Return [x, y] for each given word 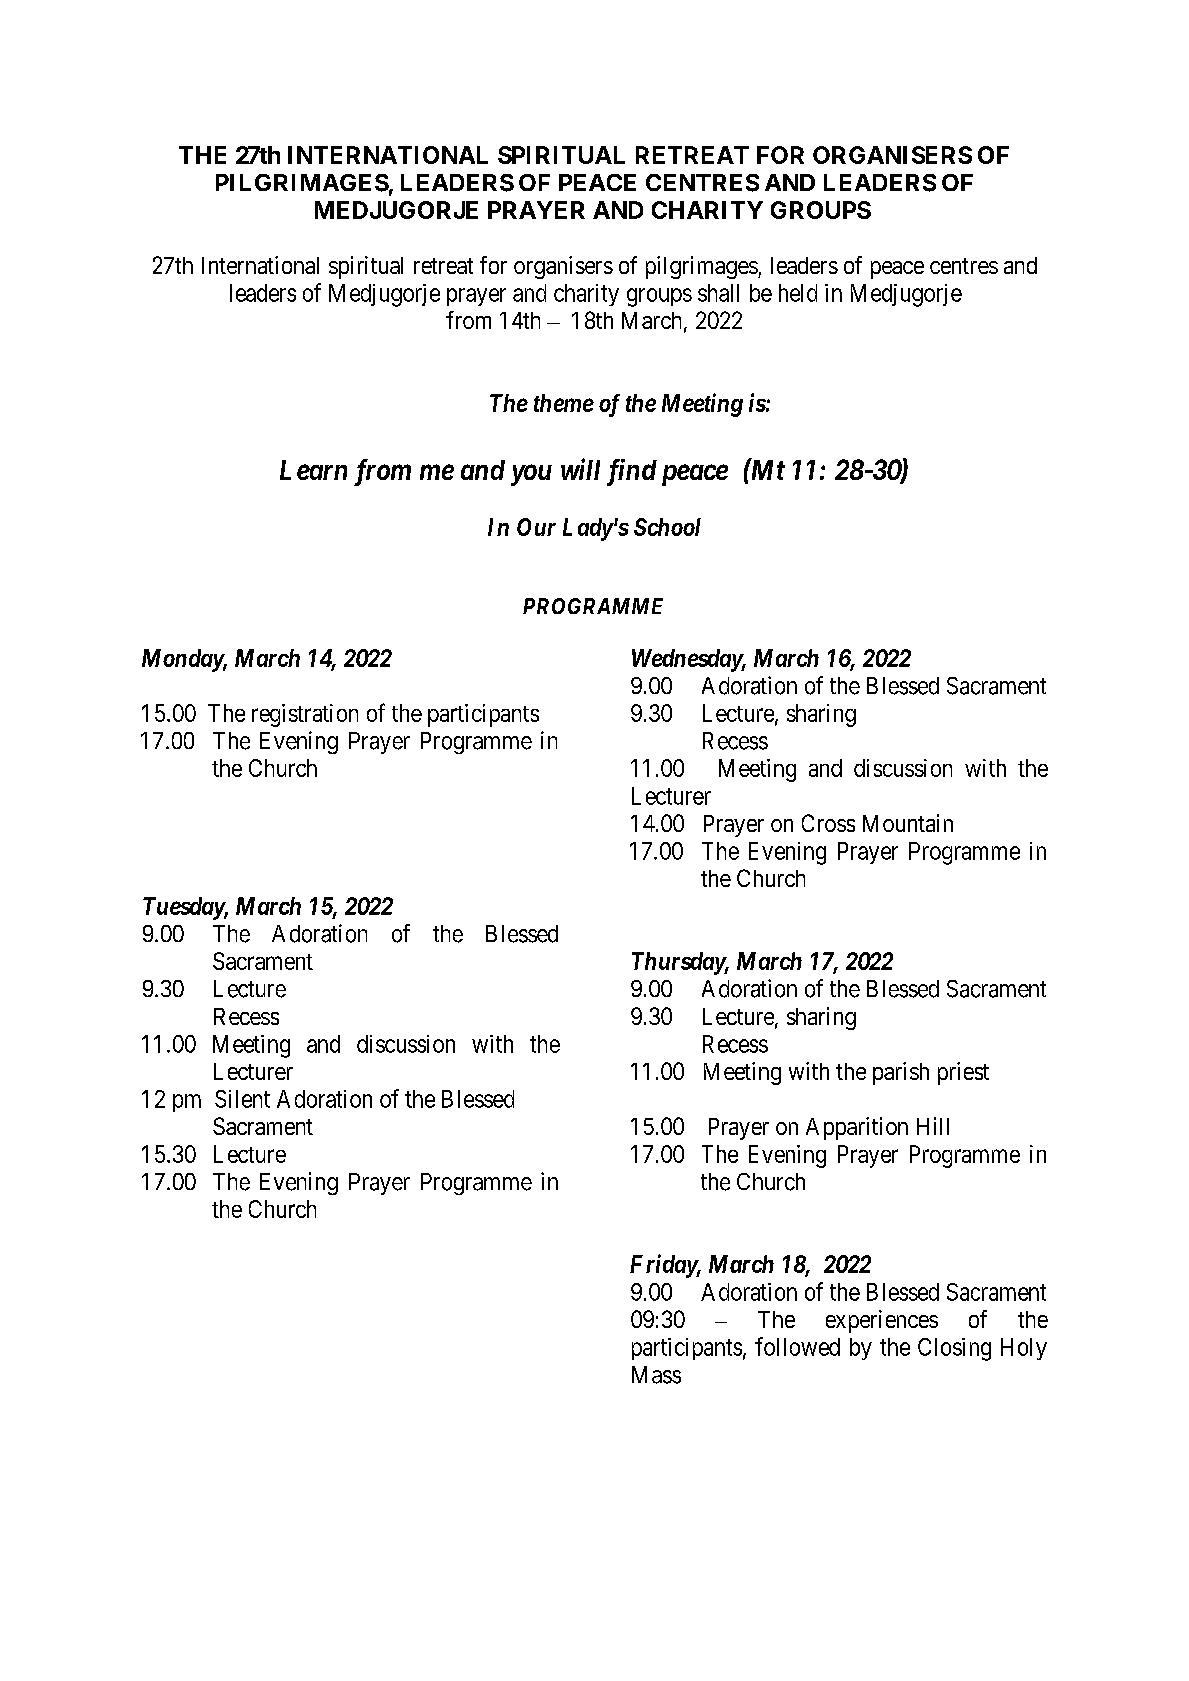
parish [901, 1073]
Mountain [908, 823]
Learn [313, 470]
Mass [656, 1375]
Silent [242, 1099]
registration [305, 715]
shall [718, 293]
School [667, 527]
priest [963, 1073]
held [798, 293]
